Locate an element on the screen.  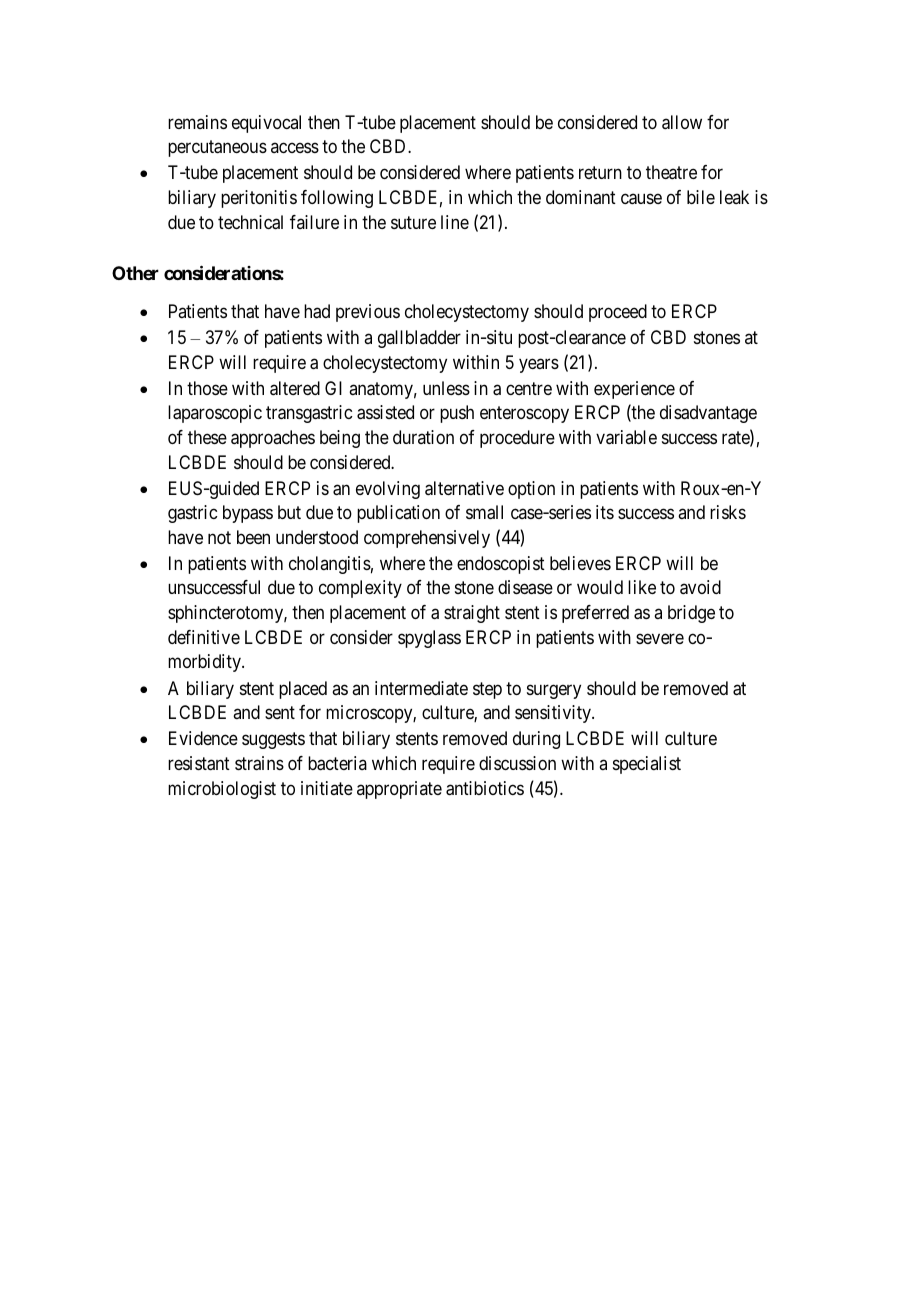
proceed is located at coordinates (618, 313).
